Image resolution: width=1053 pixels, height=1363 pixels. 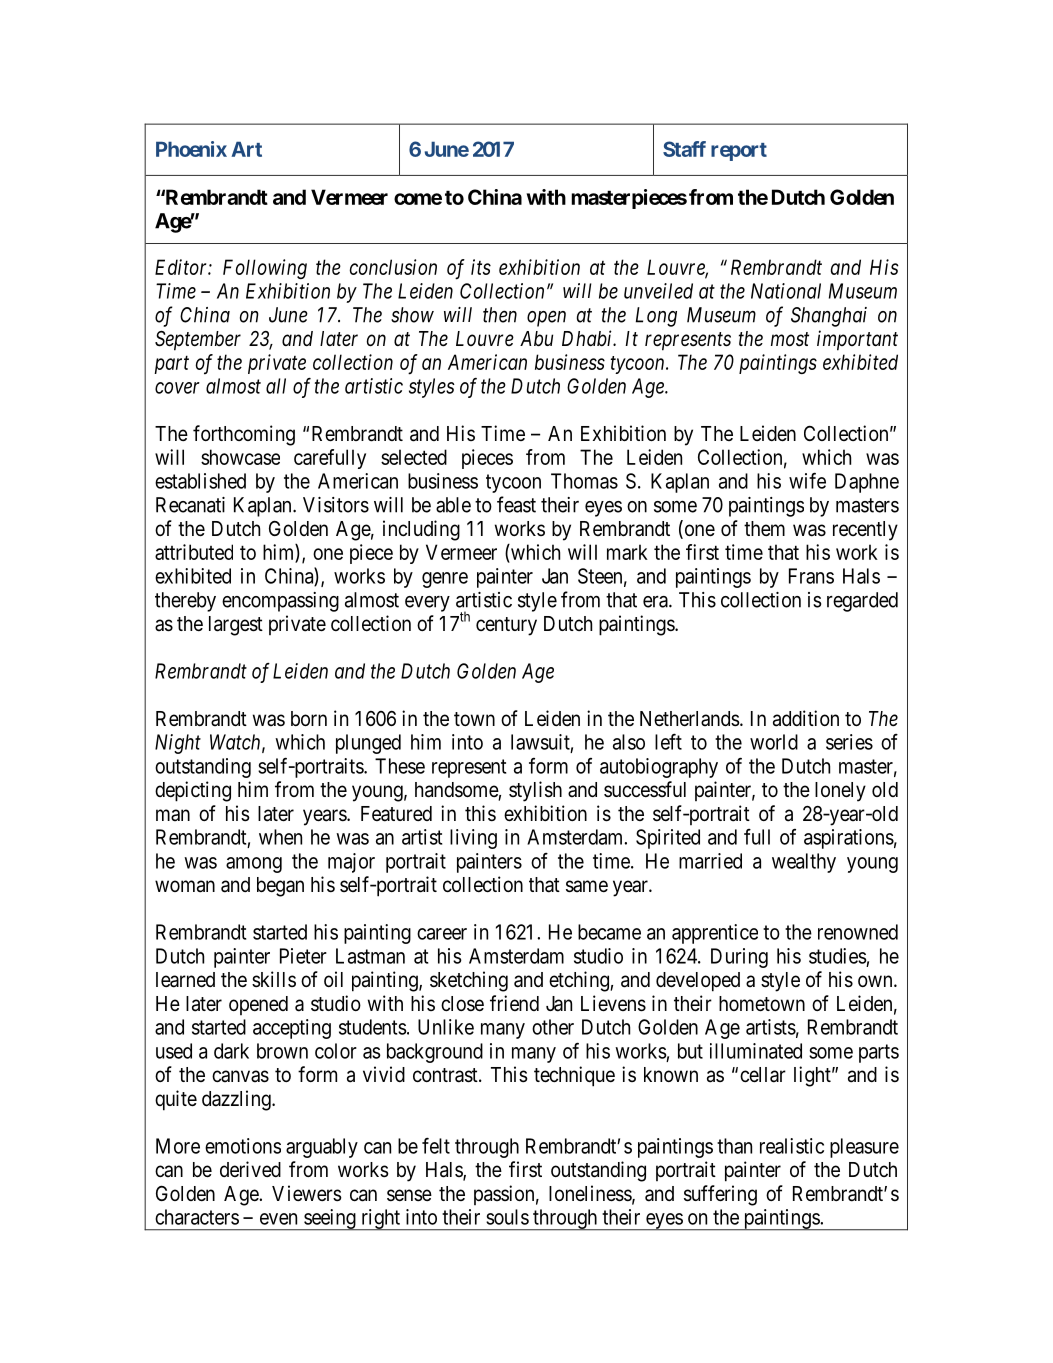 What do you see at coordinates (857, 340) in the document?
I see `important` at bounding box center [857, 340].
